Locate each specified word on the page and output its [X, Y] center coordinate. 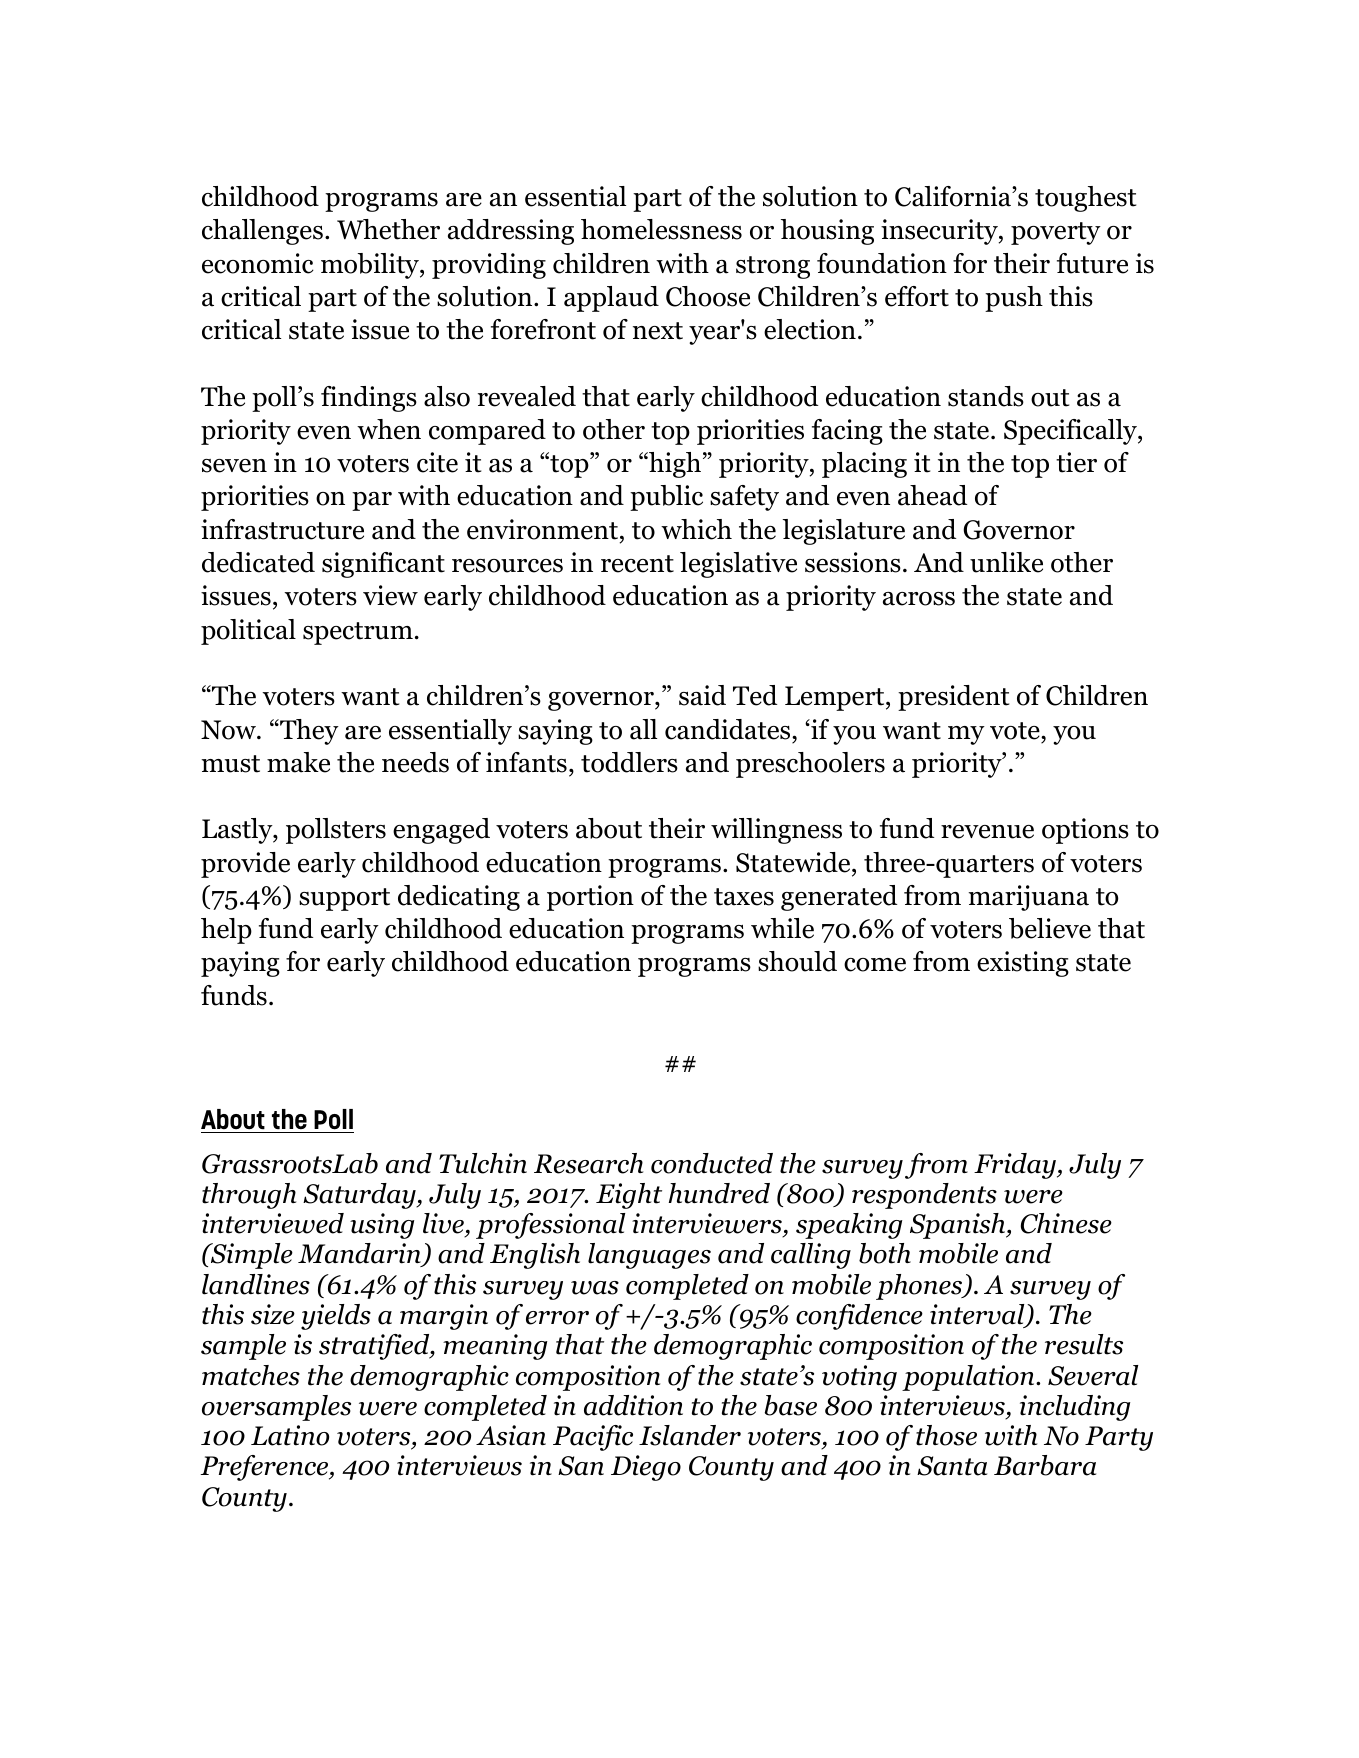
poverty [1056, 233]
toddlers [629, 762]
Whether [388, 229]
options [1085, 831]
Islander [690, 1435]
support [344, 899]
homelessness [661, 229]
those [946, 1435]
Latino [290, 1435]
